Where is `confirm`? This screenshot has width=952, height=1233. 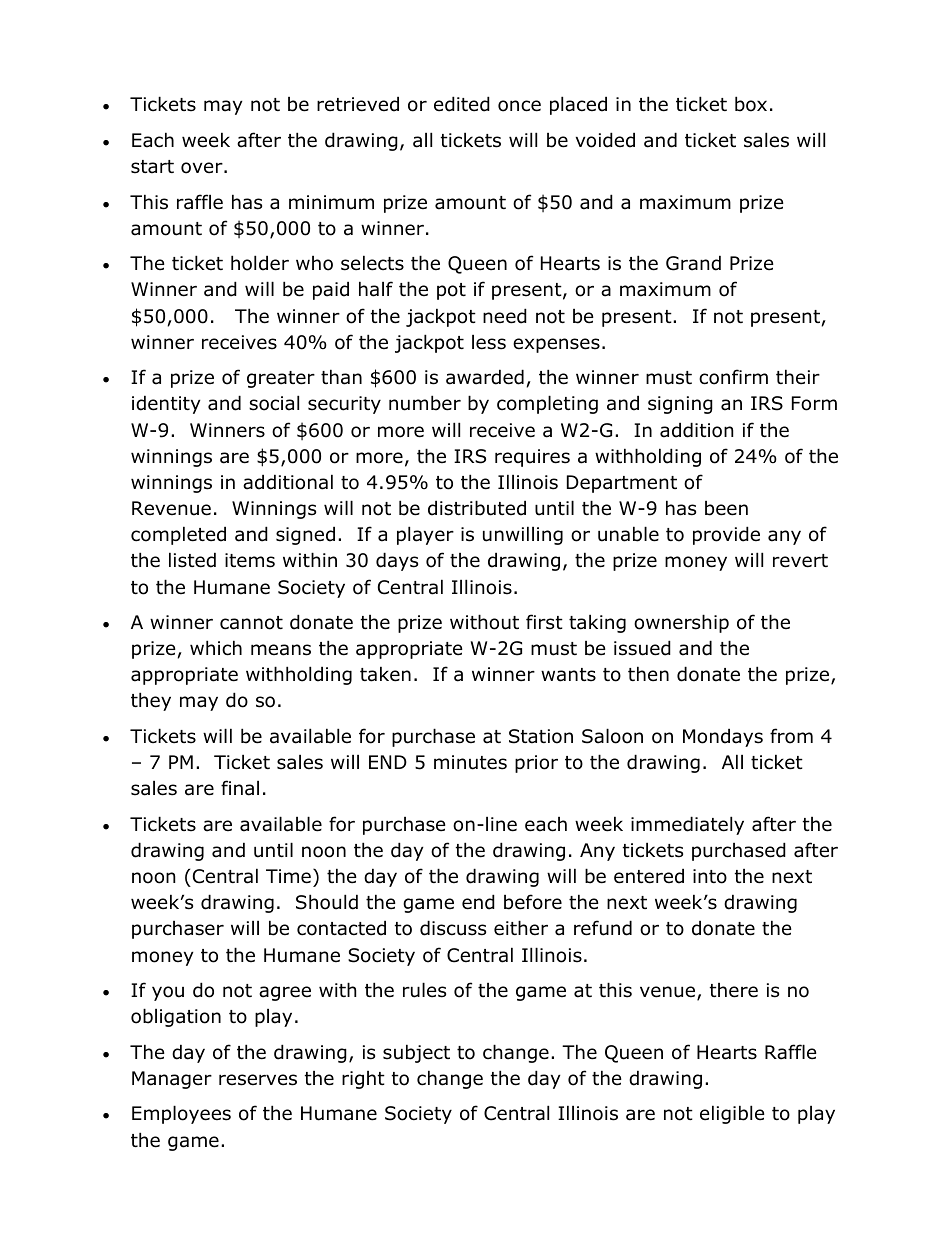 confirm is located at coordinates (733, 377).
